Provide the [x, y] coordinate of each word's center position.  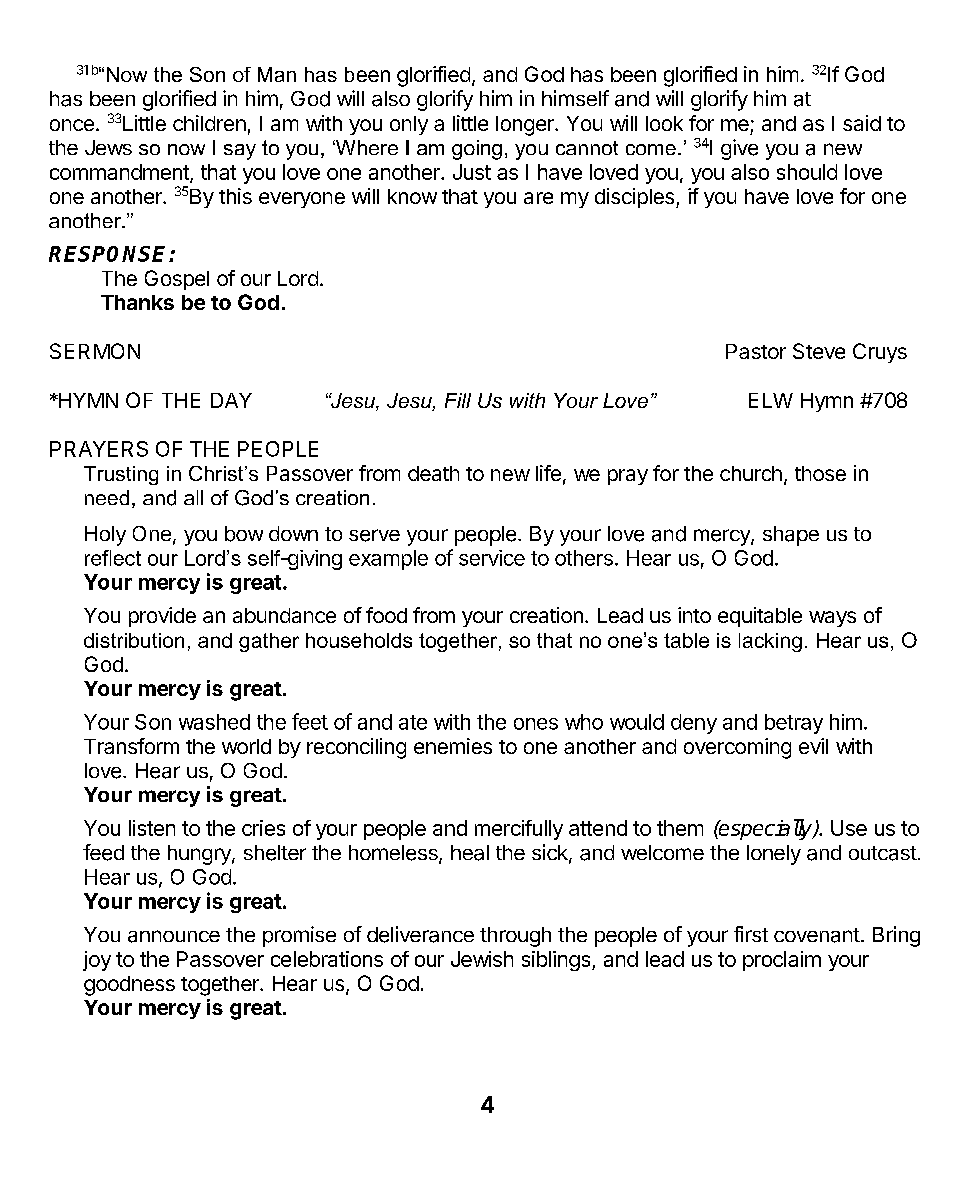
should [807, 172]
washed [214, 722]
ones [536, 724]
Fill [458, 400]
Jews [108, 147]
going [477, 150]
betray [794, 724]
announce [174, 936]
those [820, 473]
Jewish [482, 959]
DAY [231, 400]
